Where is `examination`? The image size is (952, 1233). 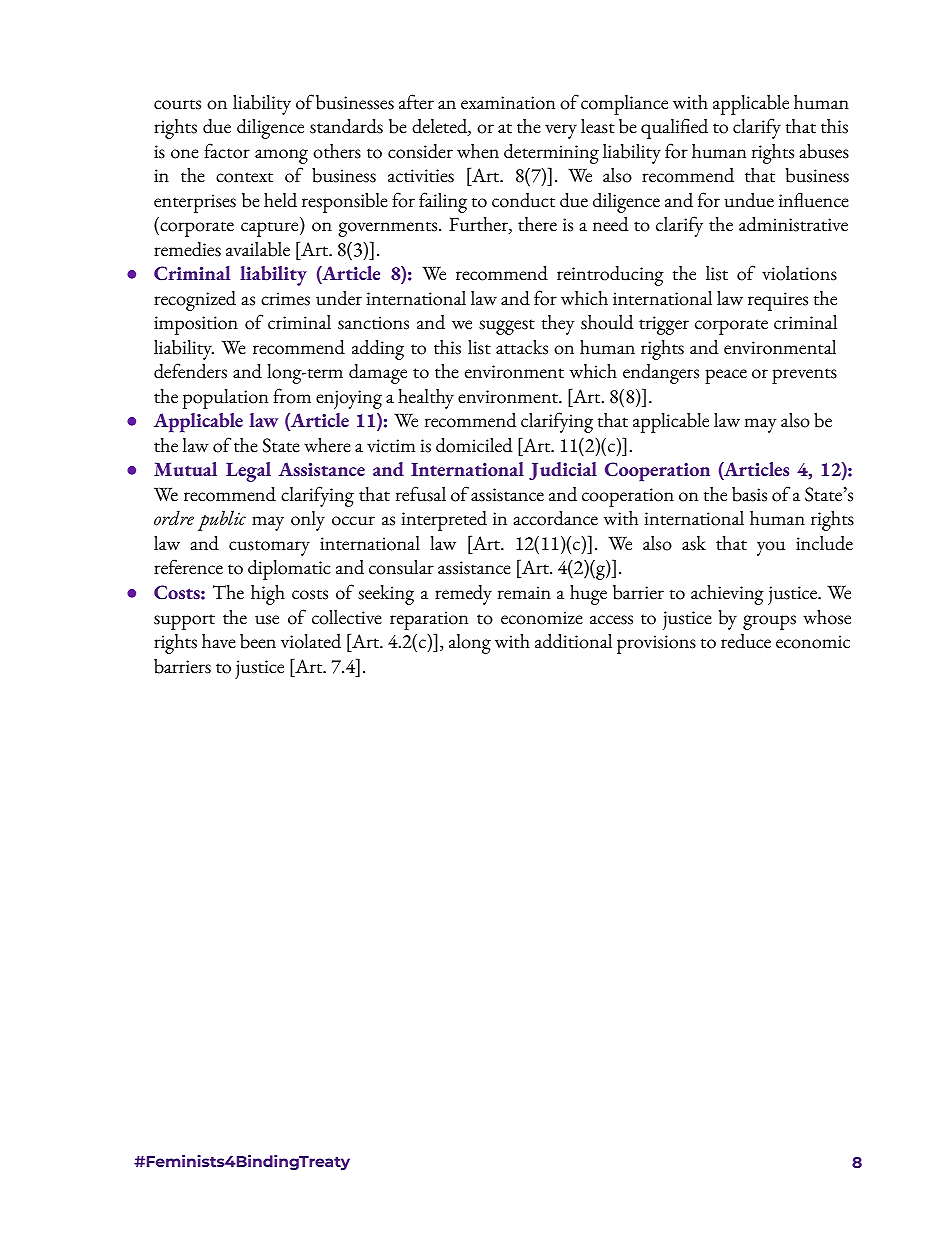 examination is located at coordinates (508, 103).
